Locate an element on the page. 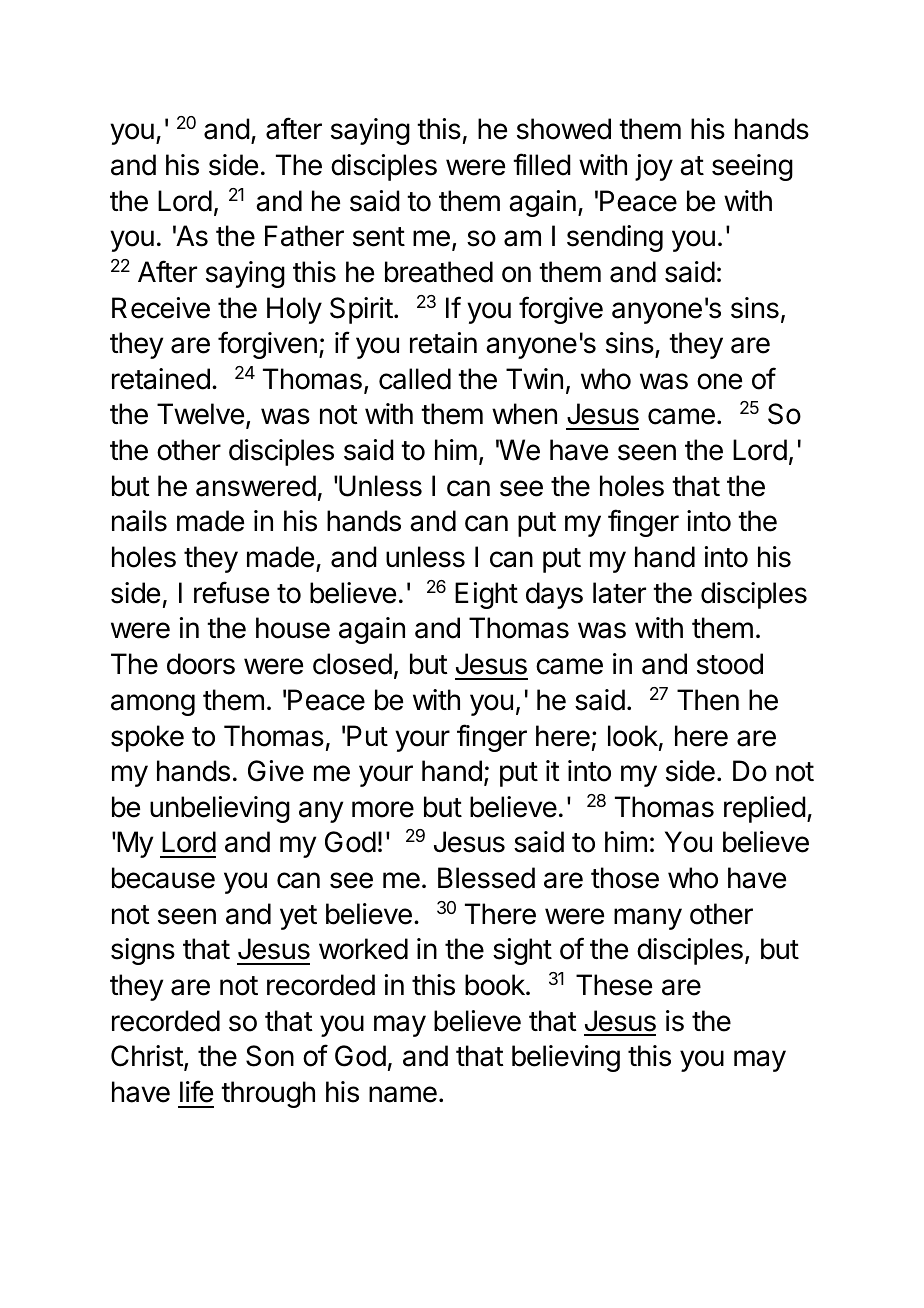 The width and height of the page is (924, 1308). Father is located at coordinates (304, 236).
